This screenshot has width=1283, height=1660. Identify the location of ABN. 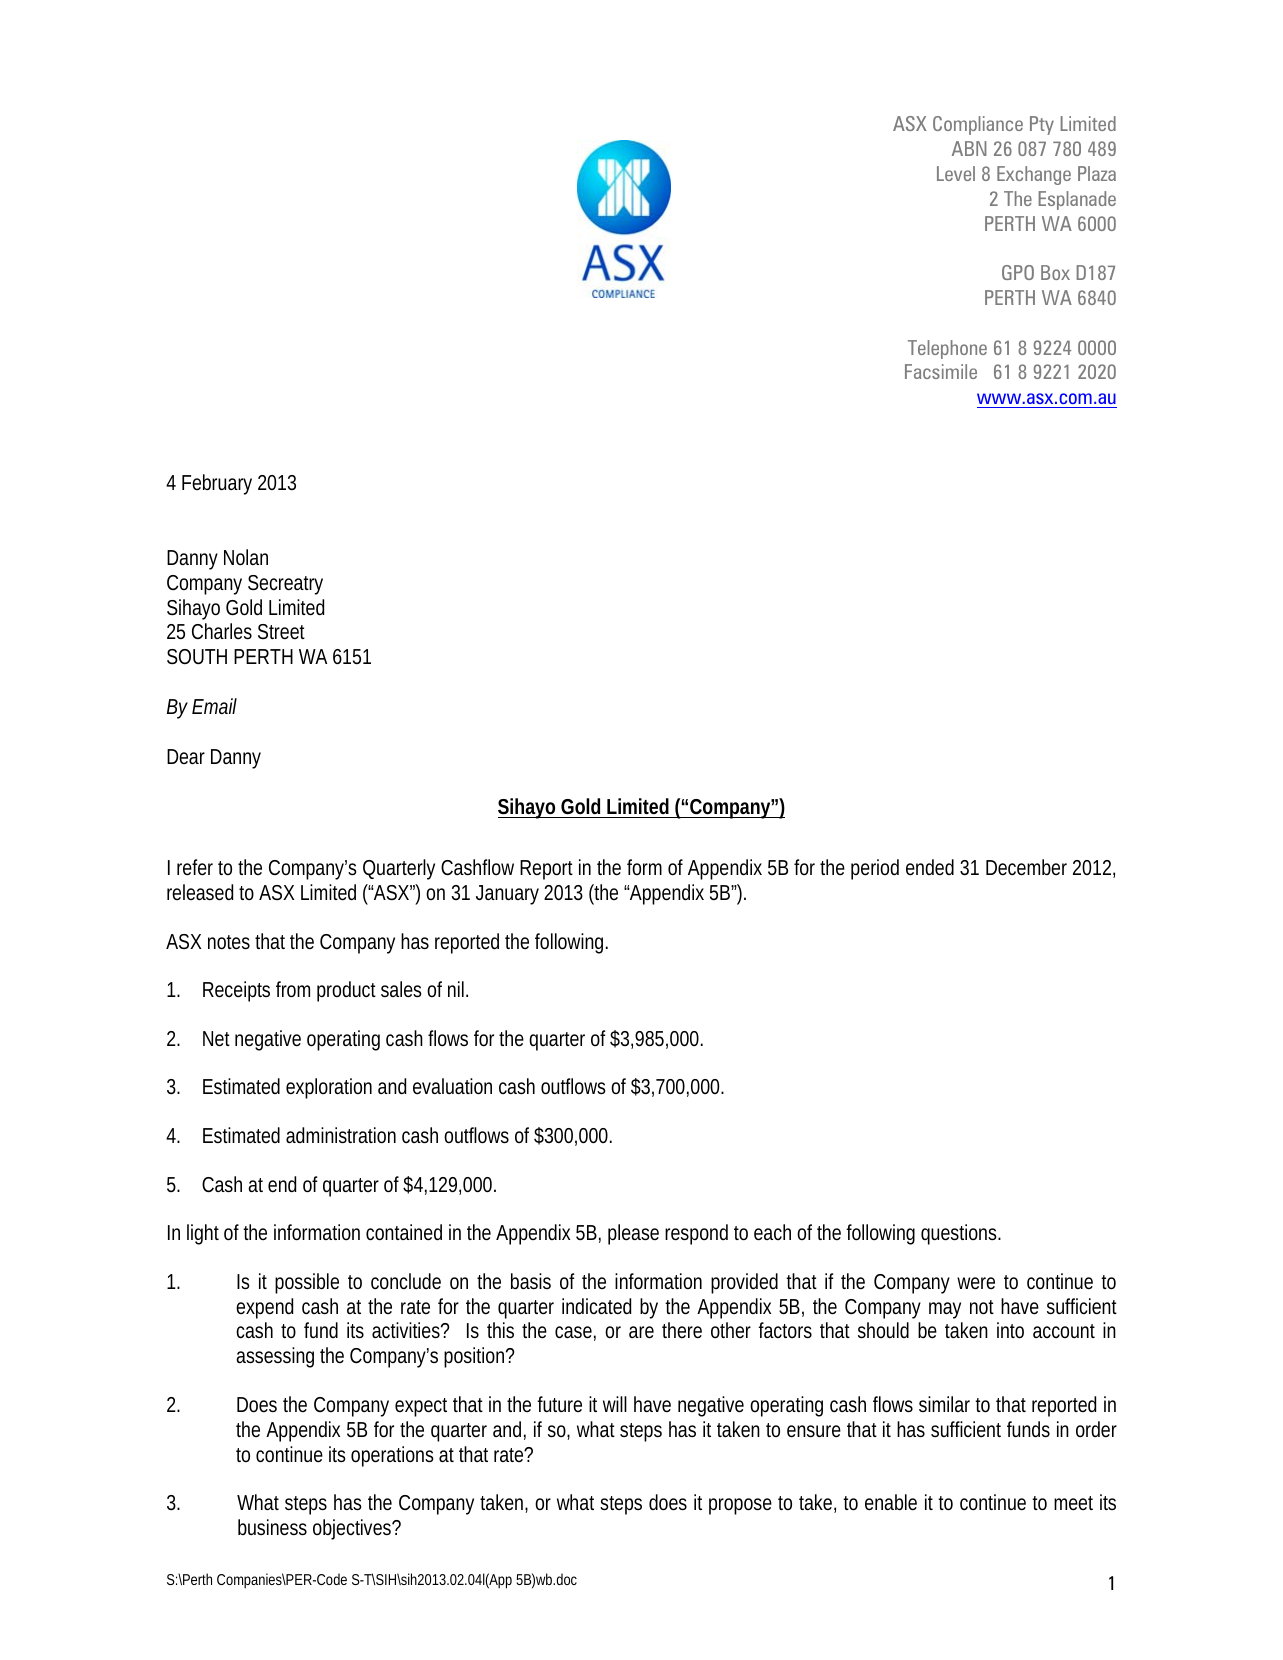
(969, 148).
